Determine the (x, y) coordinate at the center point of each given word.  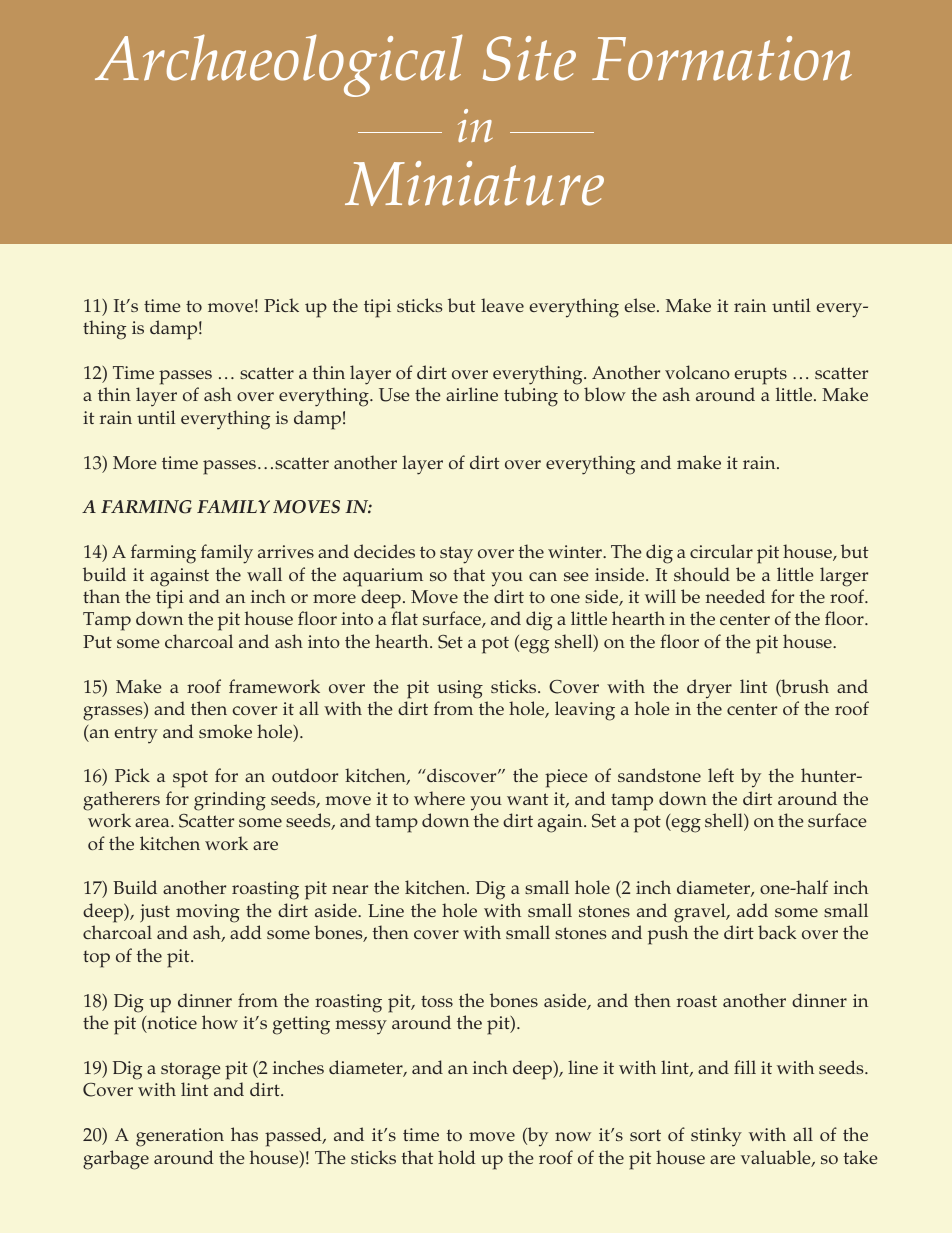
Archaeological (279, 65)
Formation (722, 58)
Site (529, 58)
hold (457, 1157)
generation (180, 1137)
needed (735, 596)
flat (404, 618)
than (101, 596)
